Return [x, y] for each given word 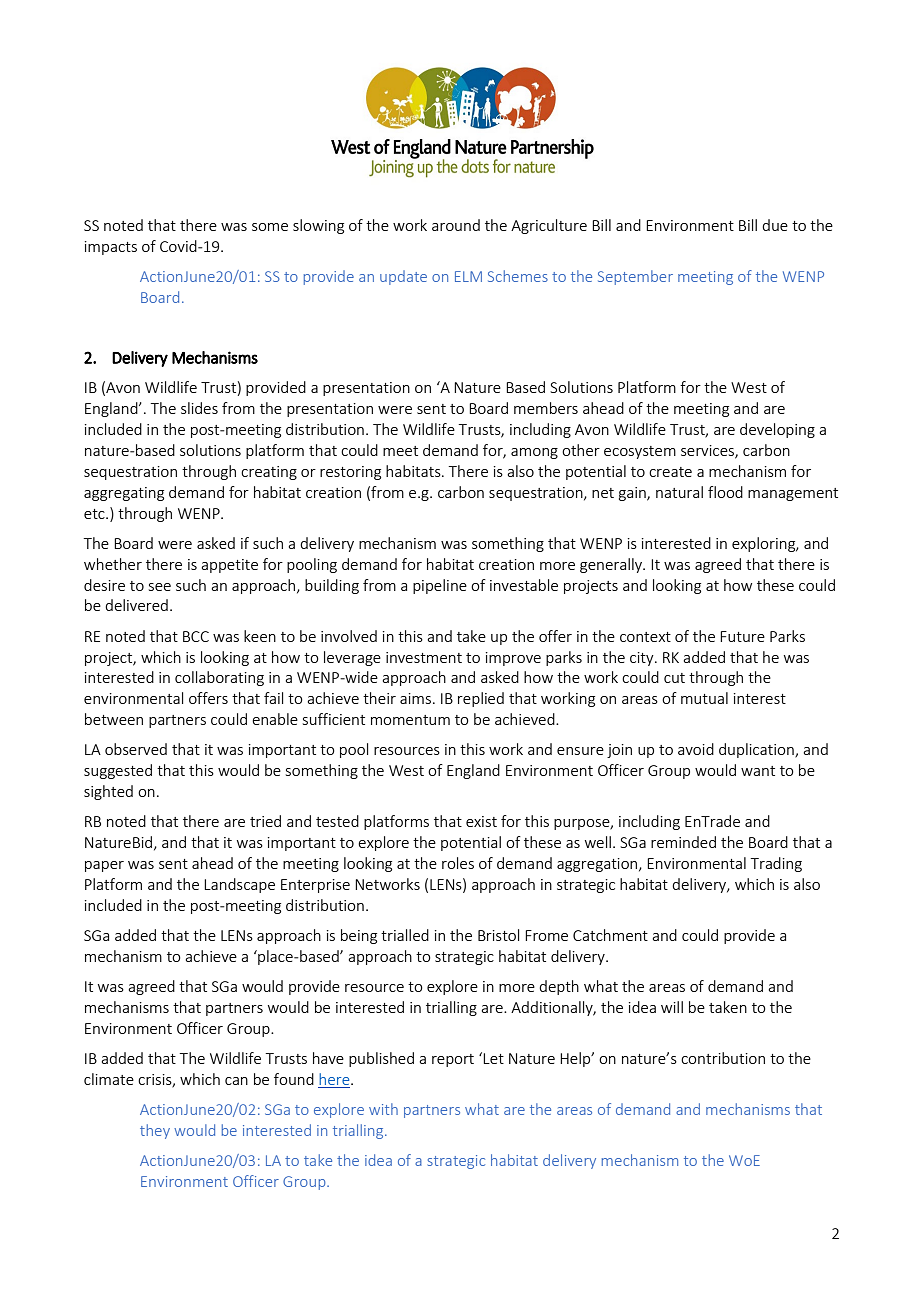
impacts [111, 248]
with [383, 1109]
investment [424, 657]
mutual [704, 698]
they [155, 1131]
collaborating [219, 678]
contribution [723, 1058]
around [456, 225]
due [775, 225]
